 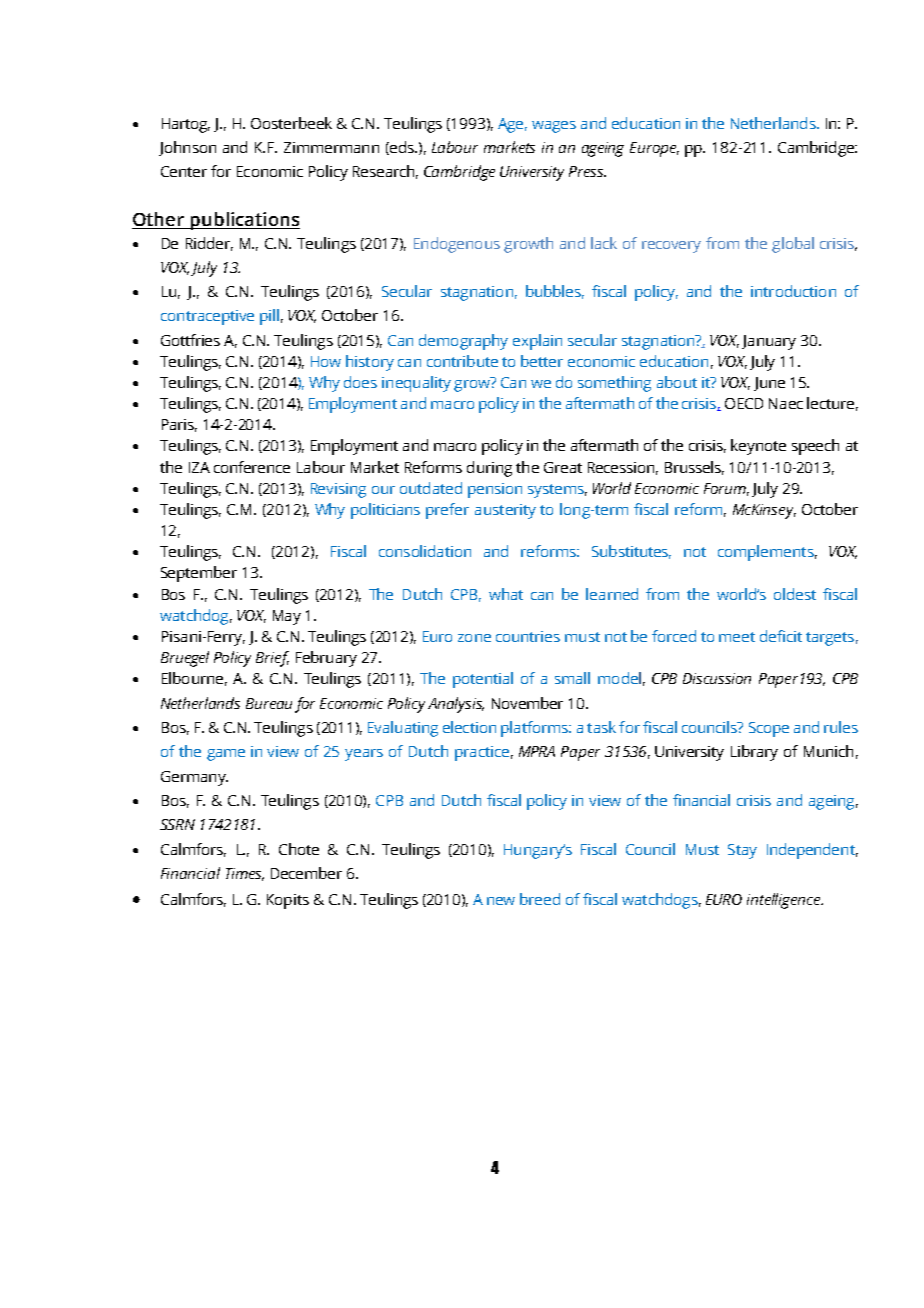 I want to click on June, so click(x=769, y=384).
